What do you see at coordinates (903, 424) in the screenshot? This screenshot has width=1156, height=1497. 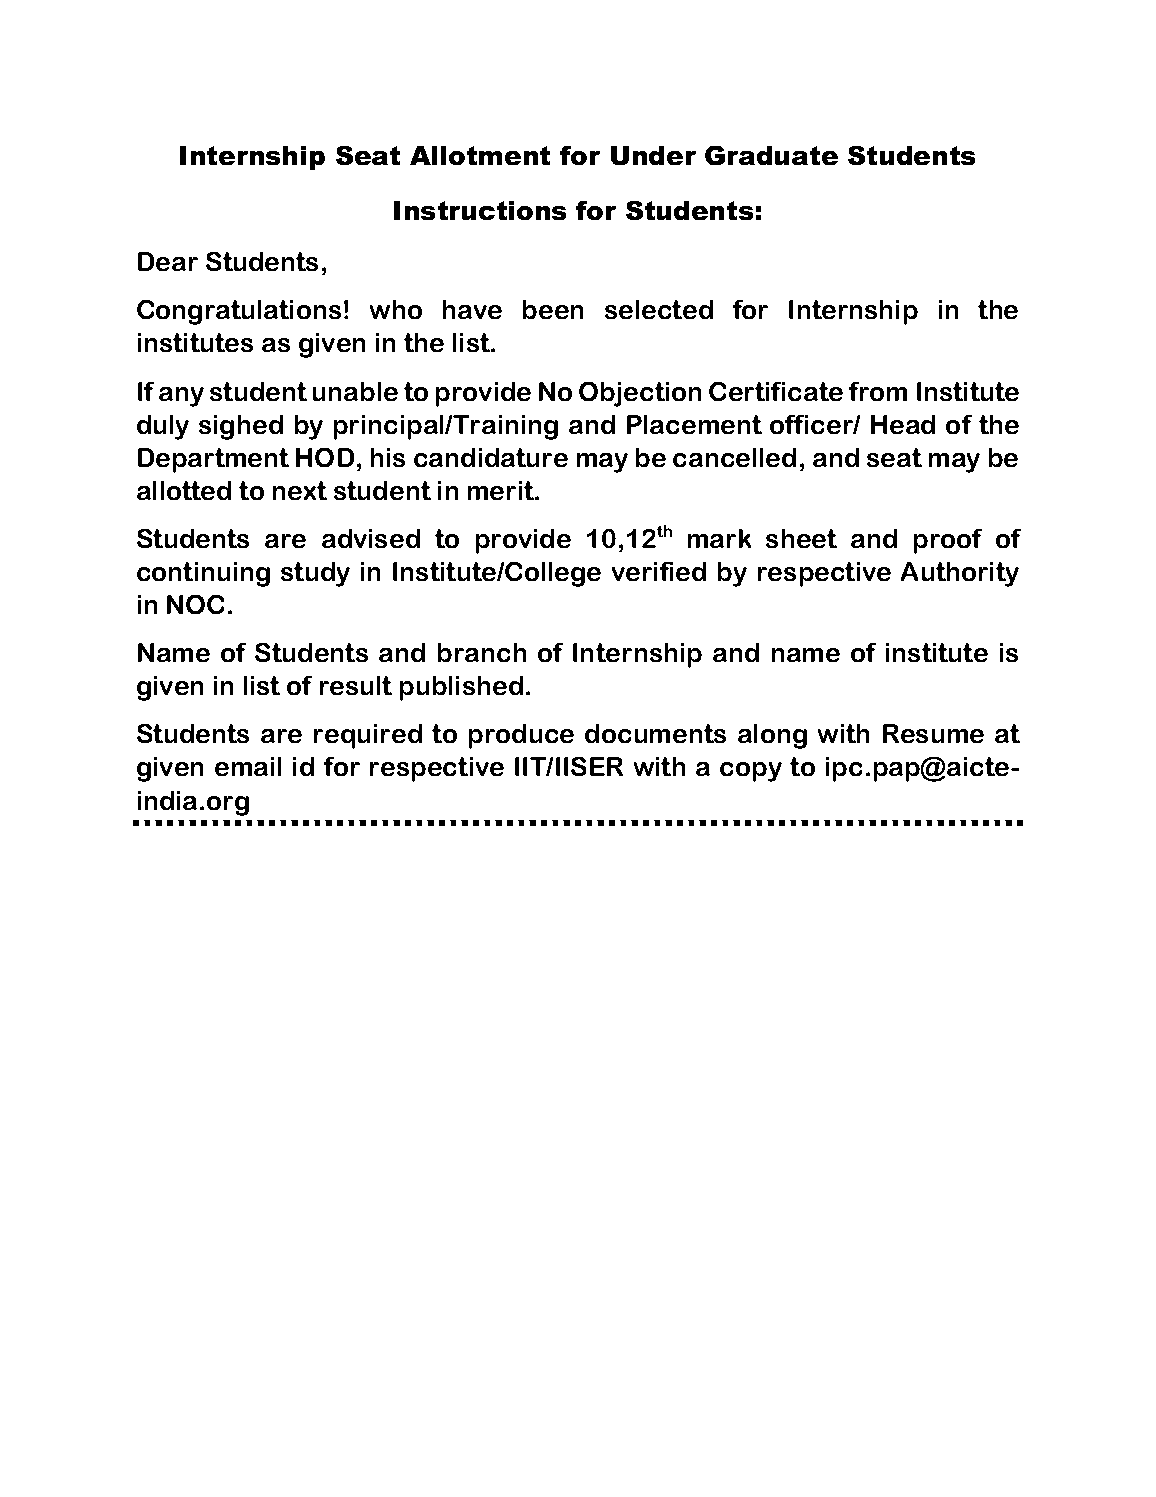 I see `Head` at bounding box center [903, 424].
